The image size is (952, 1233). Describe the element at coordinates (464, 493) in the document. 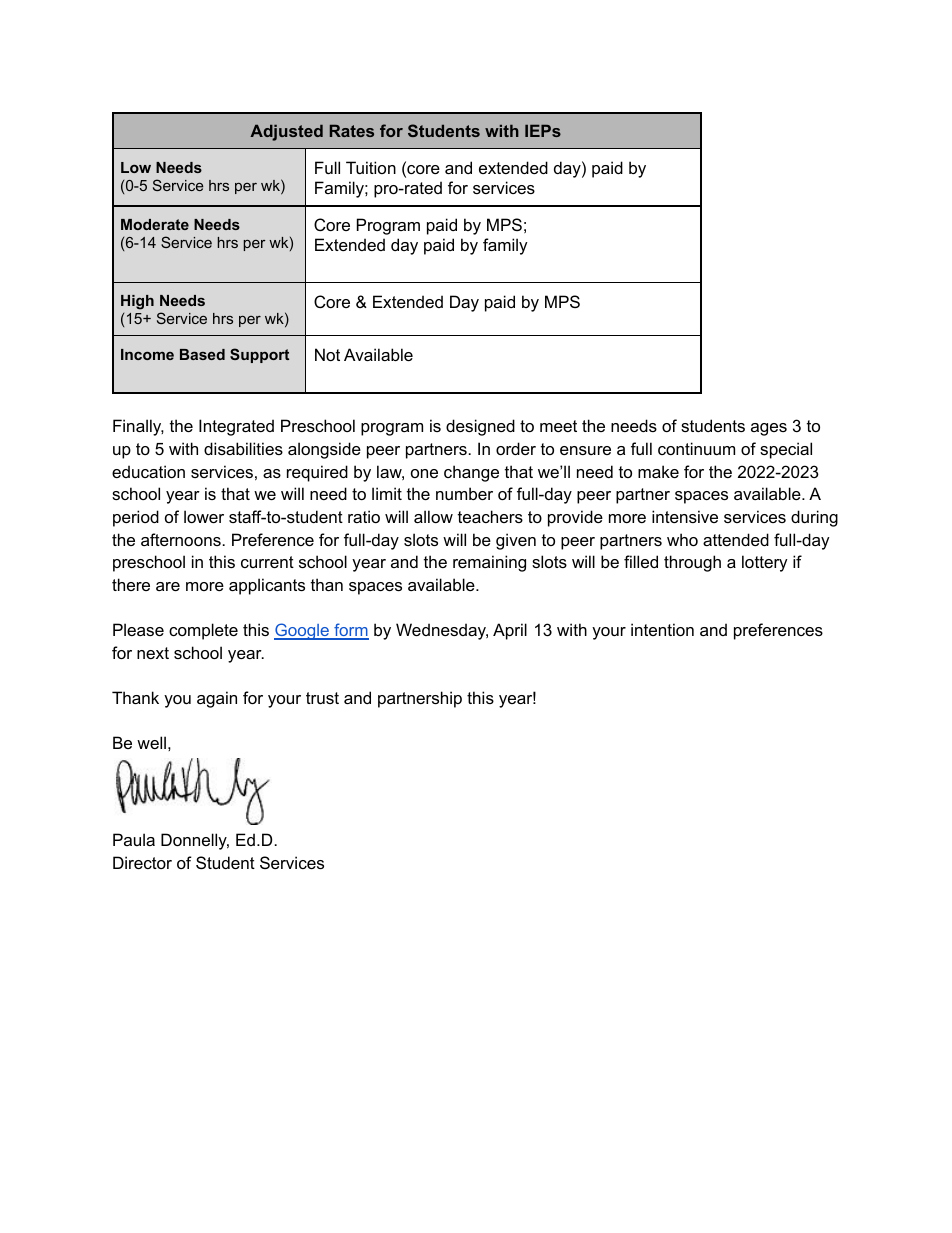

I see `number` at that location.
